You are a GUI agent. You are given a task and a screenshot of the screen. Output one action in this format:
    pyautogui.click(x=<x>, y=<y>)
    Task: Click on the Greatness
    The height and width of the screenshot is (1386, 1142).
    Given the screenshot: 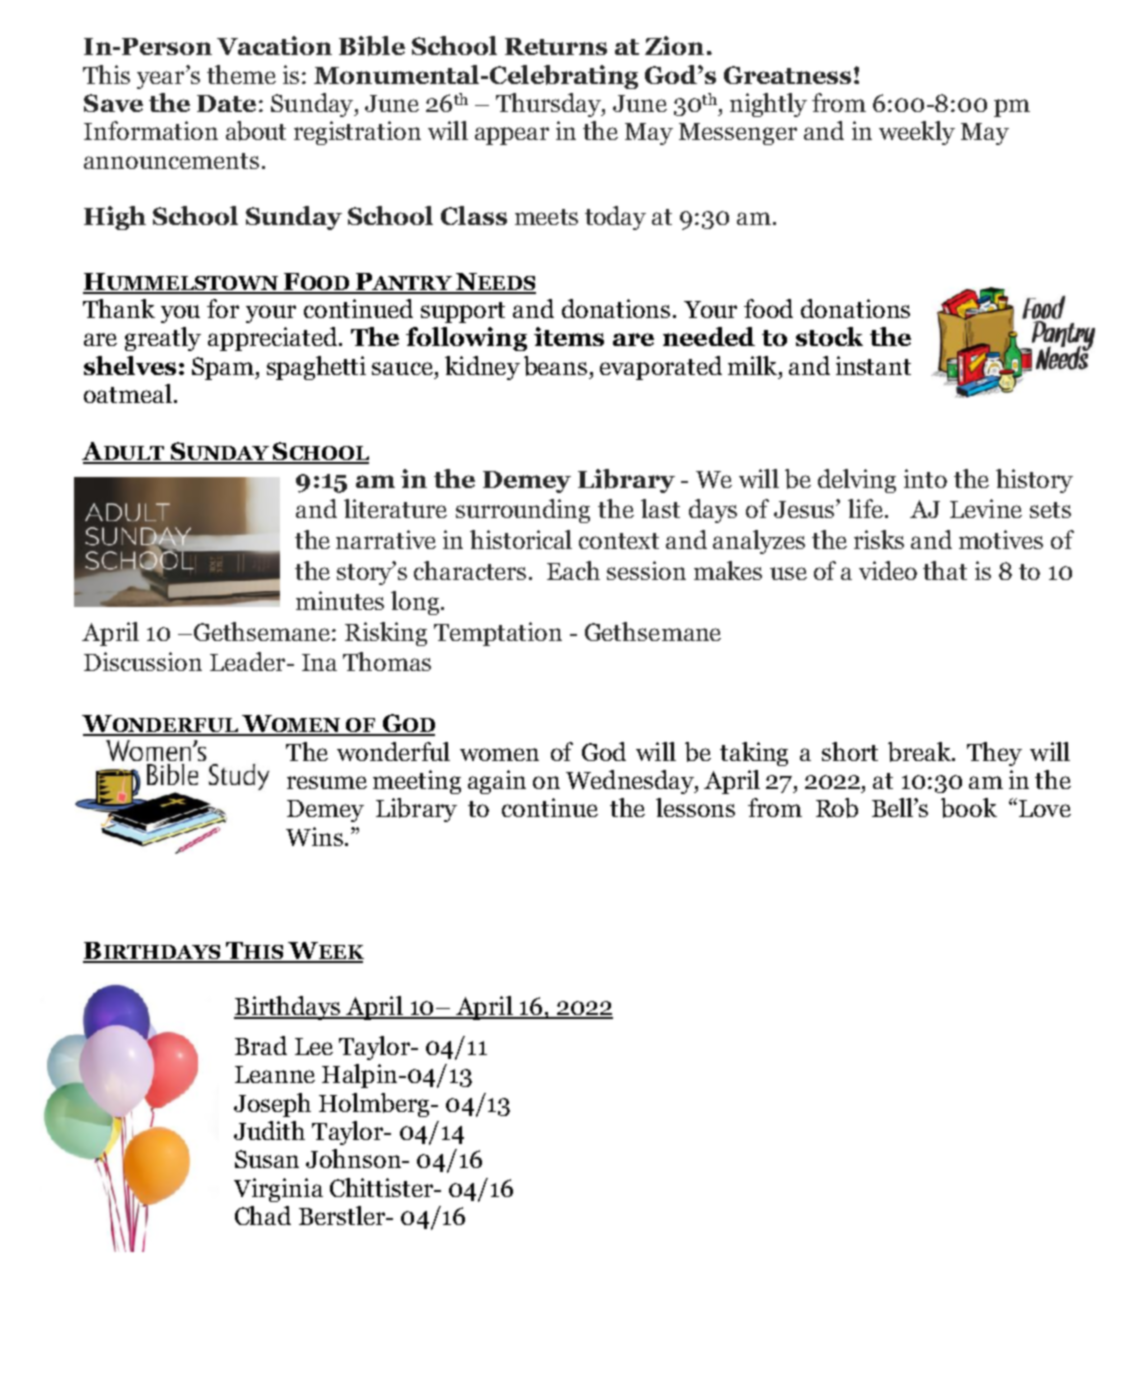 What is the action you would take?
    pyautogui.click(x=787, y=75)
